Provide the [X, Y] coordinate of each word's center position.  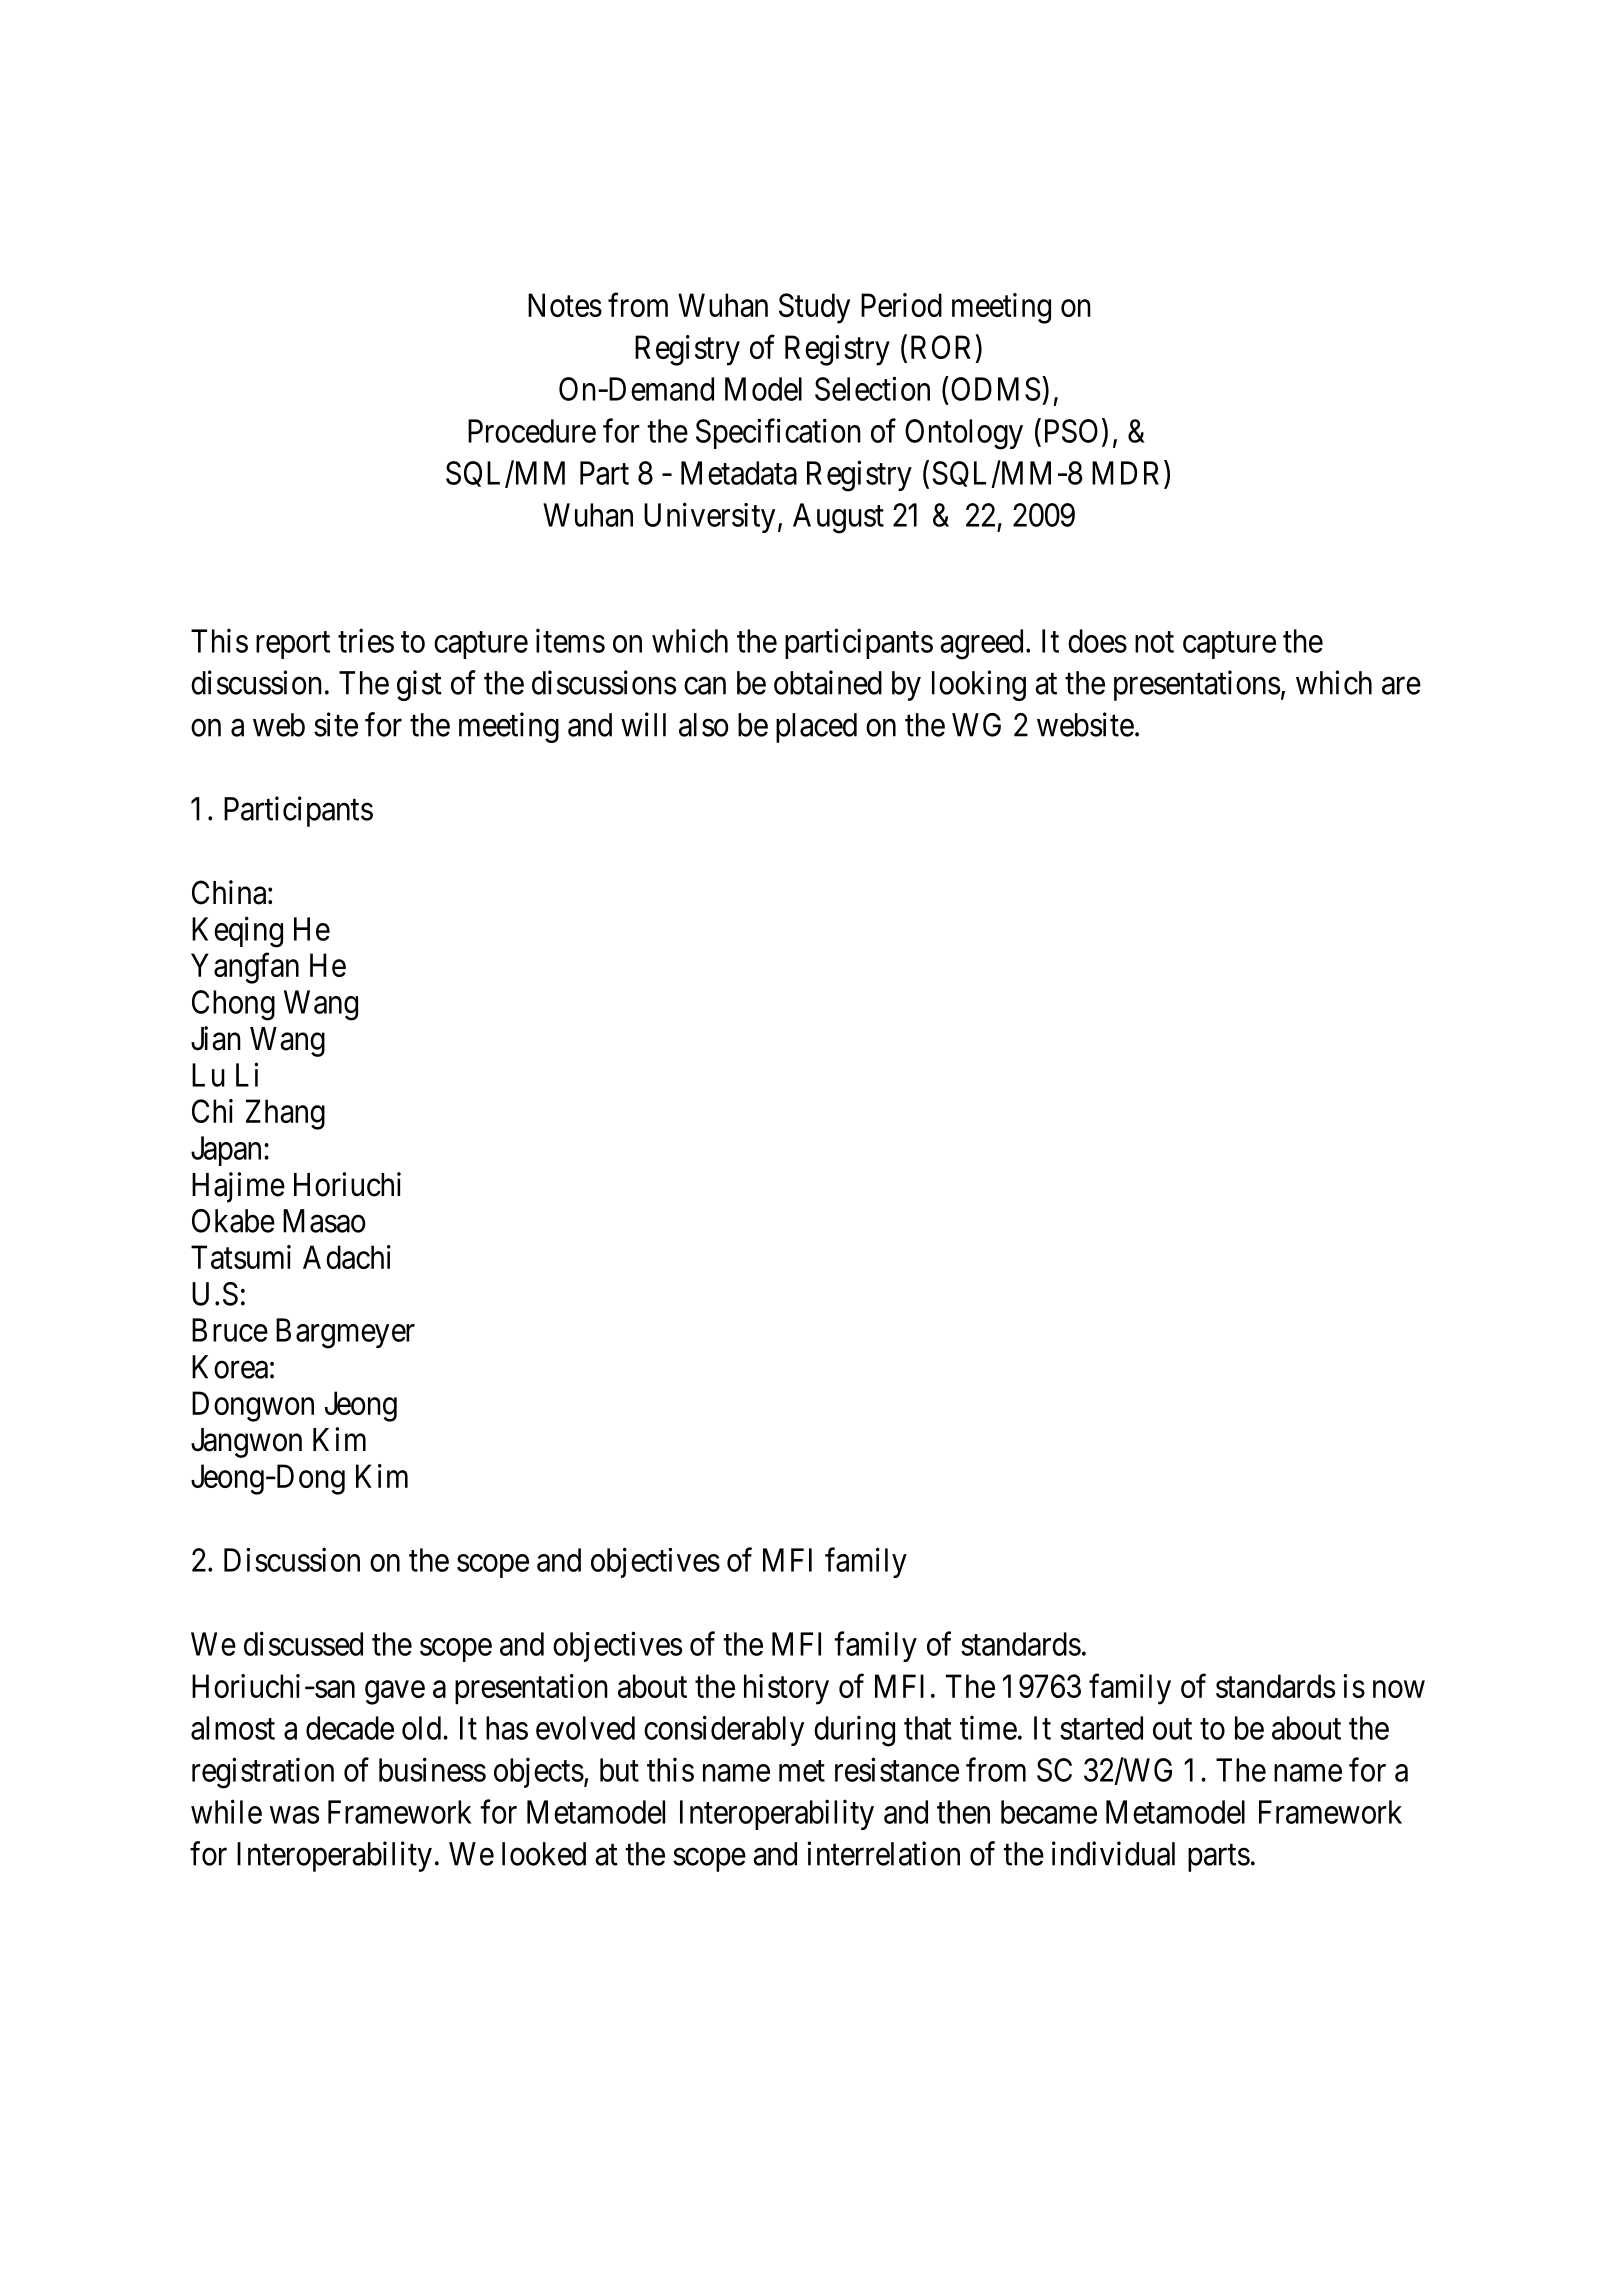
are [1401, 686]
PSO [1071, 431]
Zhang [285, 1114]
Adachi [347, 1257]
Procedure [532, 431]
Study [814, 308]
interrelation [883, 1853]
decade [350, 1728]
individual [1113, 1853]
